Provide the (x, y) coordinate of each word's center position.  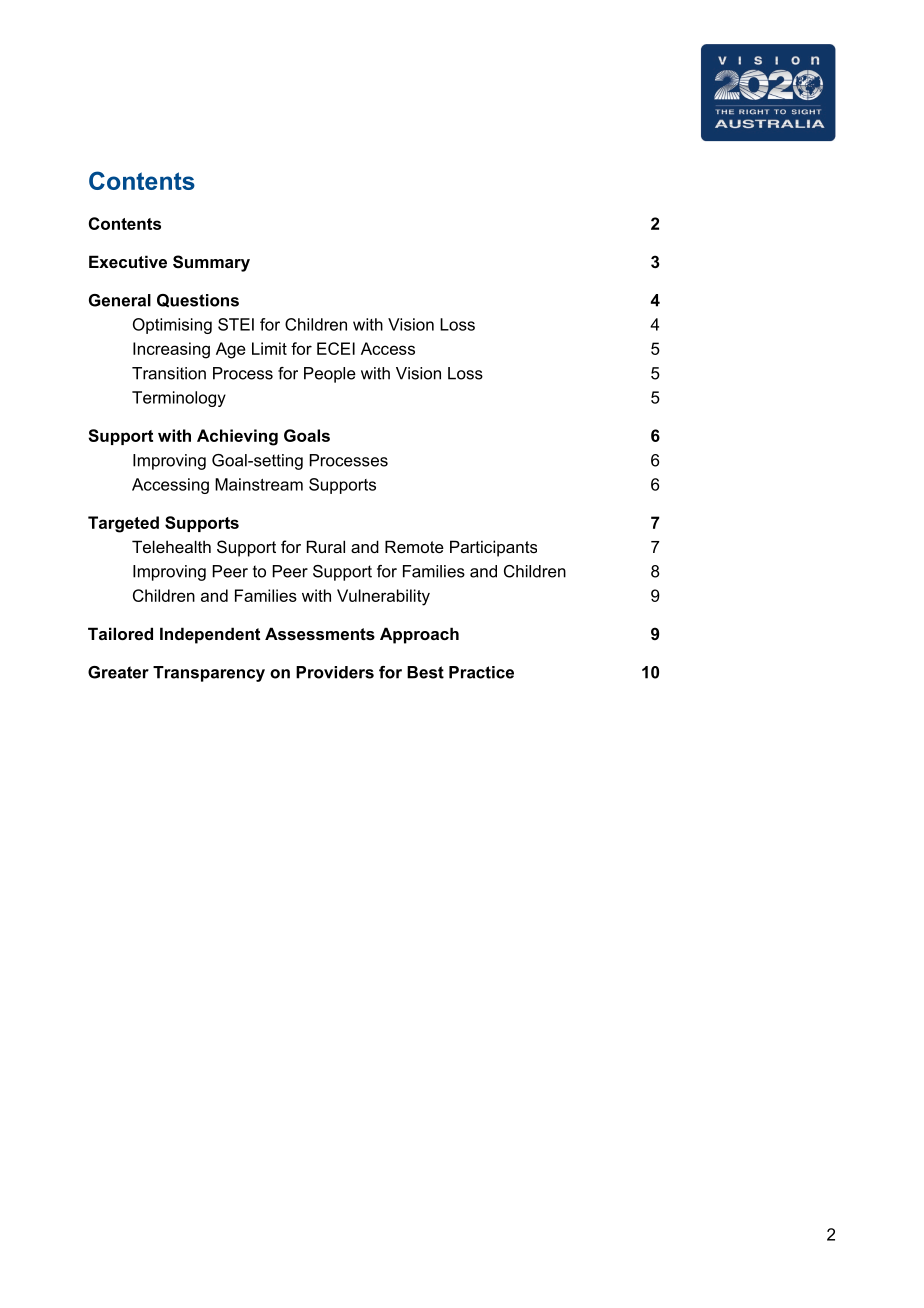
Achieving (237, 437)
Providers (335, 672)
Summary (211, 263)
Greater (118, 672)
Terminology (179, 399)
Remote (414, 546)
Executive (128, 261)
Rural (326, 546)
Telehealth (171, 546)
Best (425, 672)
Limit (269, 348)
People (330, 375)
